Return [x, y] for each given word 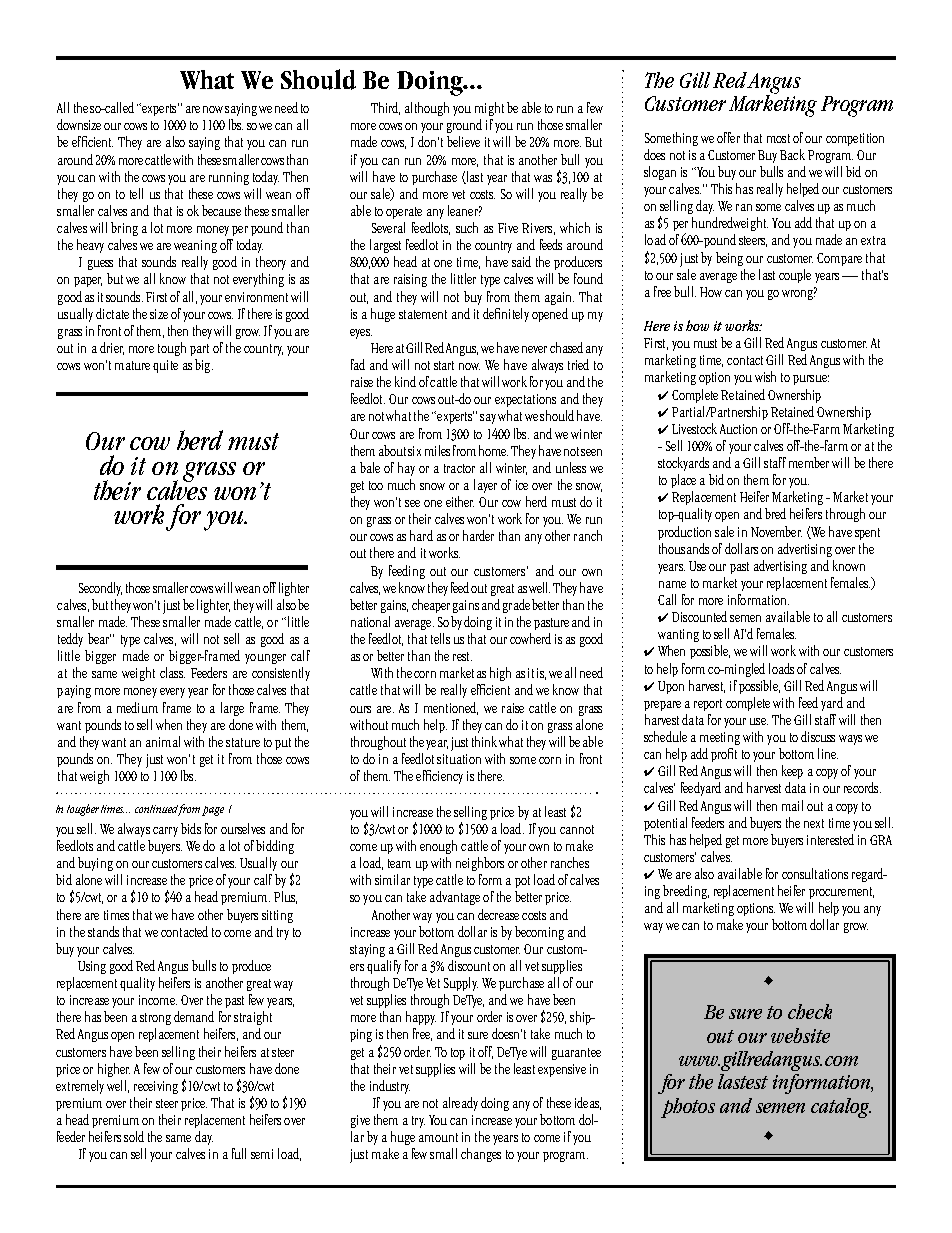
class [172, 672]
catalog [841, 1108]
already [460, 1104]
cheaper [431, 606]
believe [463, 141]
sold [134, 1136]
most [778, 138]
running [229, 178]
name [672, 584]
